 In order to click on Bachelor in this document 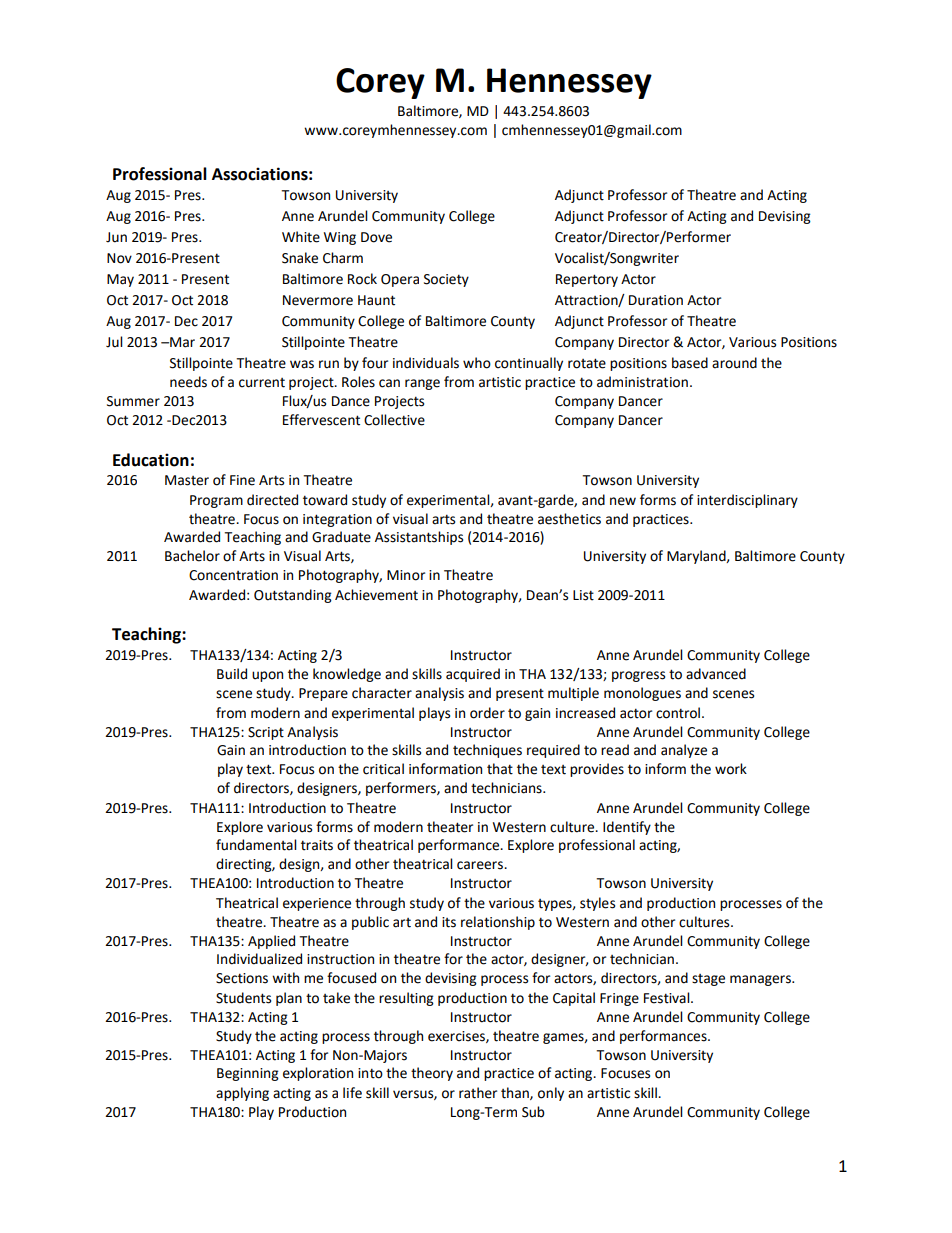, I will do `click(192, 556)`.
